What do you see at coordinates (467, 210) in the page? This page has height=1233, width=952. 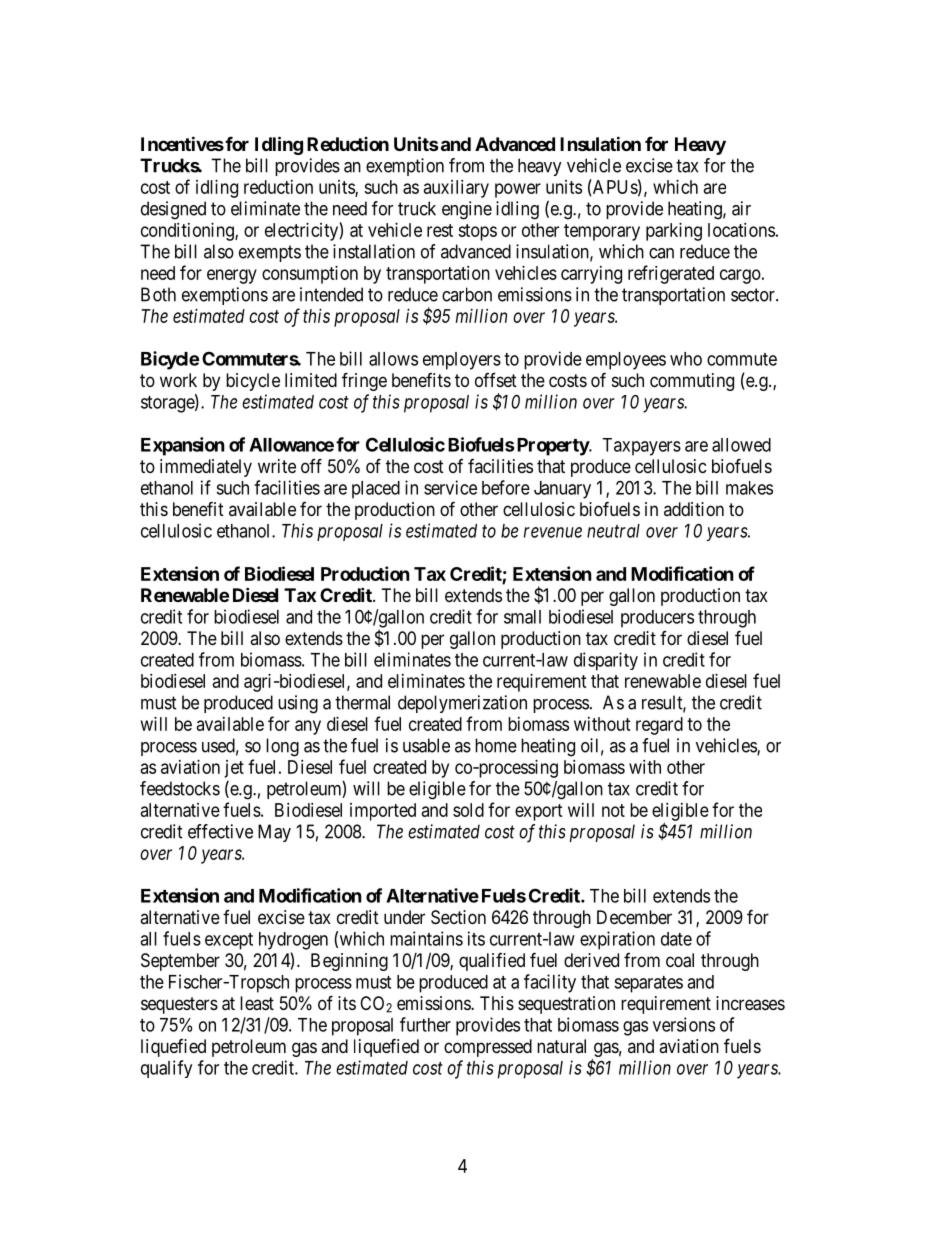 I see `engine` at bounding box center [467, 210].
